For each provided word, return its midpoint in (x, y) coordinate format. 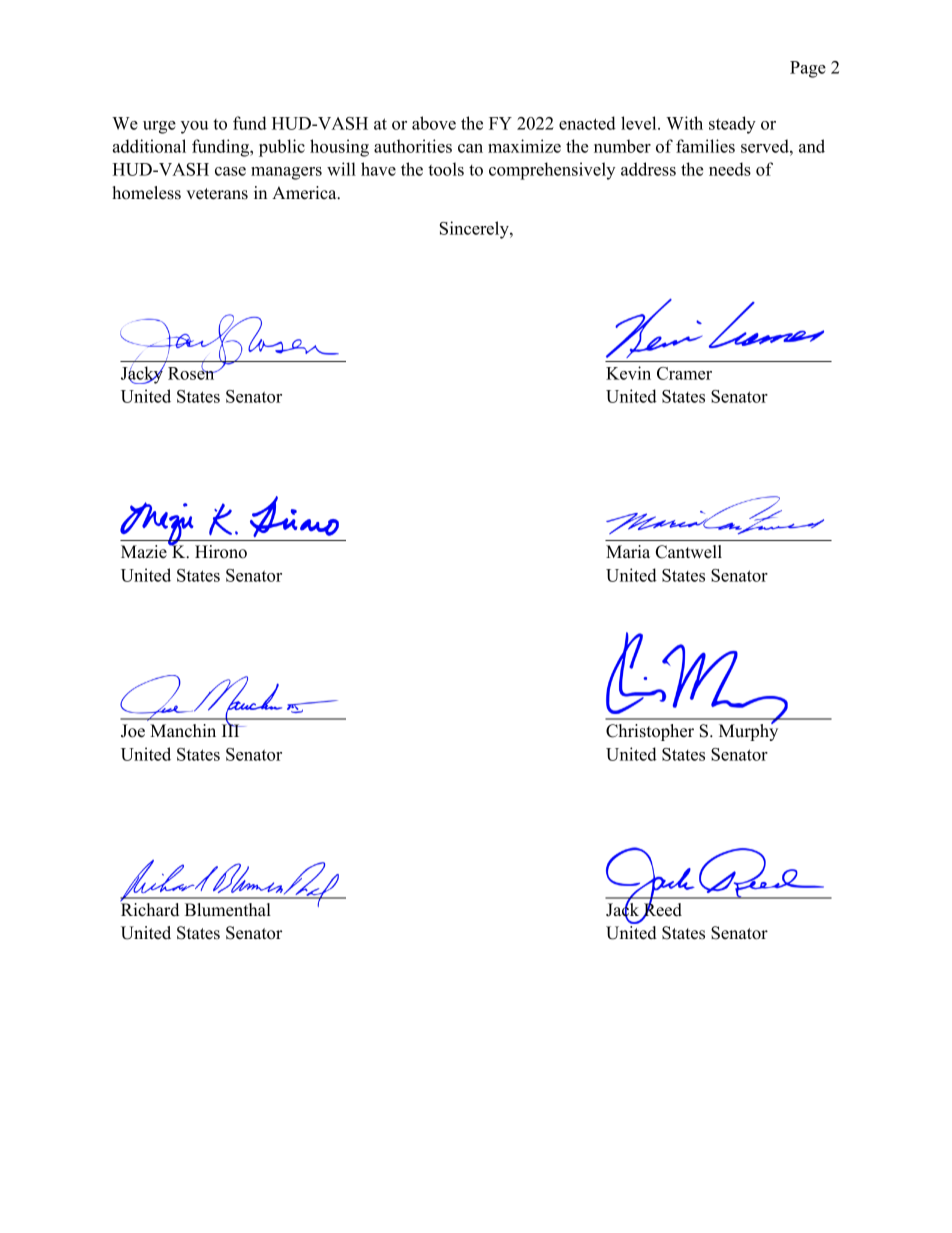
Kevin (628, 373)
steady (732, 125)
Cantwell (689, 552)
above (434, 123)
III (232, 729)
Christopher (650, 732)
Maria (628, 551)
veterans (217, 194)
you (195, 127)
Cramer (684, 373)
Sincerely (475, 230)
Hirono (221, 552)
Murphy (748, 731)
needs (730, 169)
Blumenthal (228, 910)
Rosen (192, 372)
